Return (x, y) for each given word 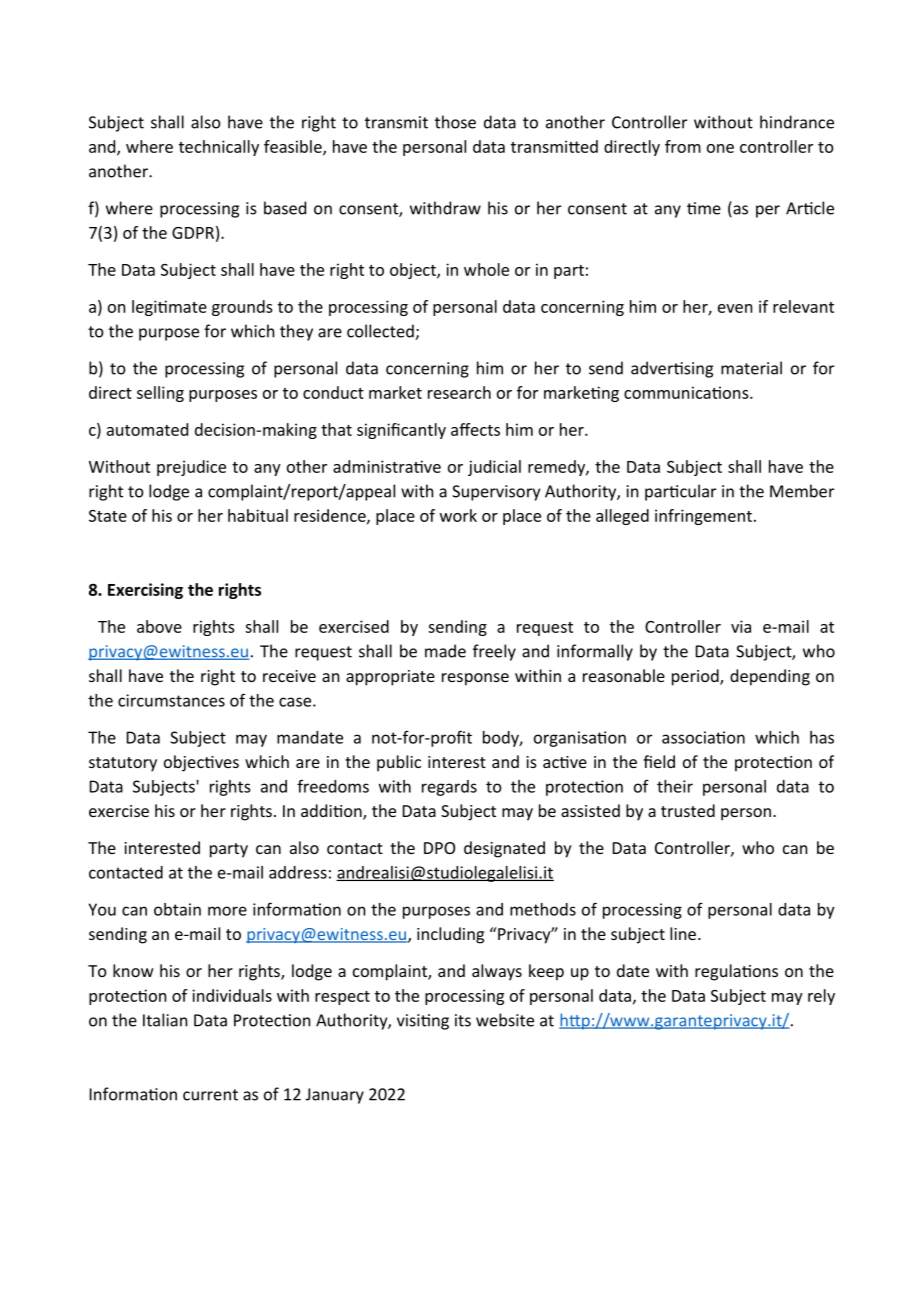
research (459, 392)
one (720, 148)
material (751, 368)
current (210, 1095)
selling (160, 394)
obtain (177, 909)
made (445, 651)
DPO (439, 848)
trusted (688, 810)
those (455, 122)
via (741, 626)
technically (219, 148)
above (159, 626)
